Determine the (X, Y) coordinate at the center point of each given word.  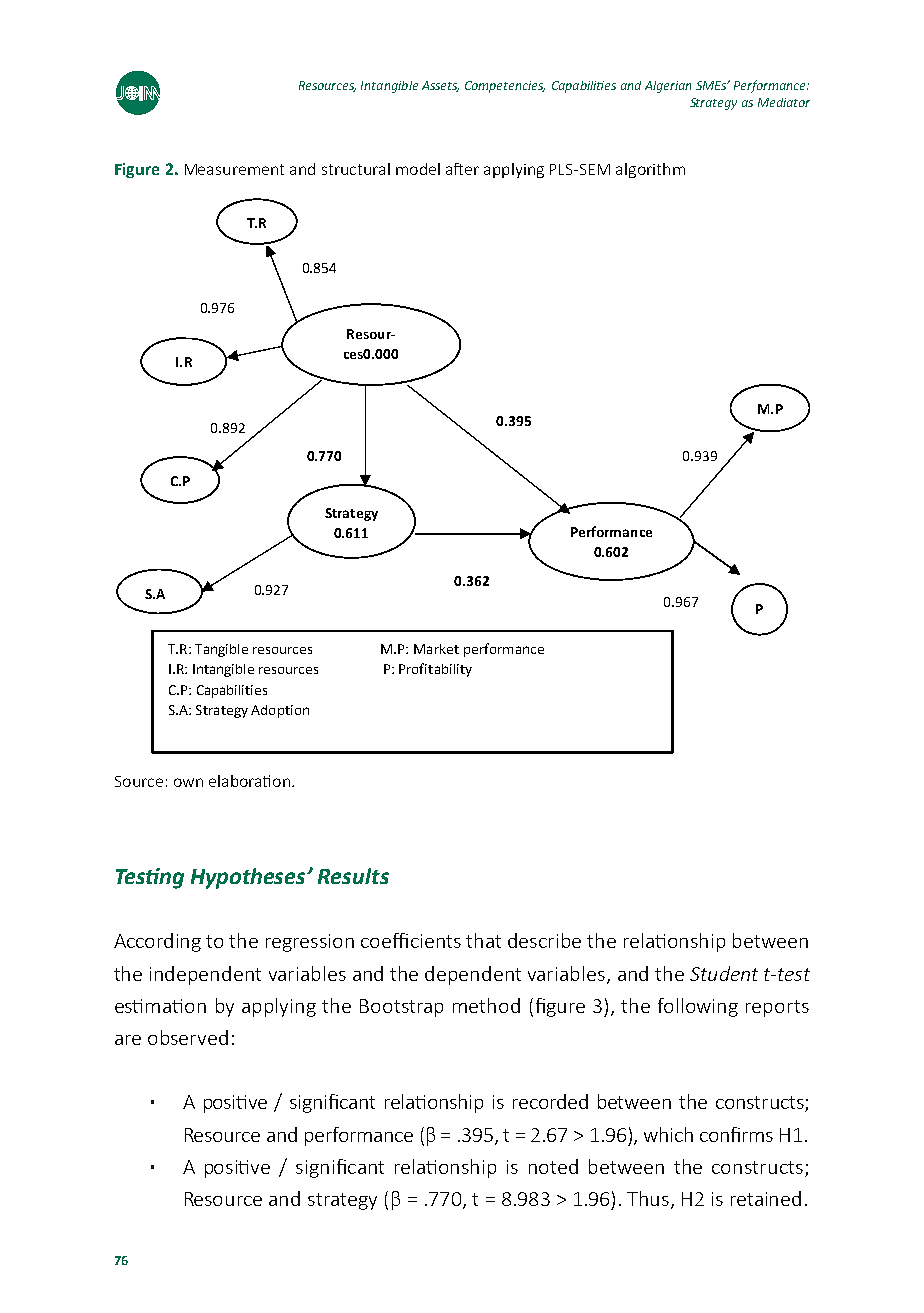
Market (436, 649)
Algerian (668, 87)
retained (766, 1198)
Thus (649, 1200)
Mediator (784, 102)
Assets (440, 86)
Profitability (435, 670)
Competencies (505, 87)
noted (553, 1166)
